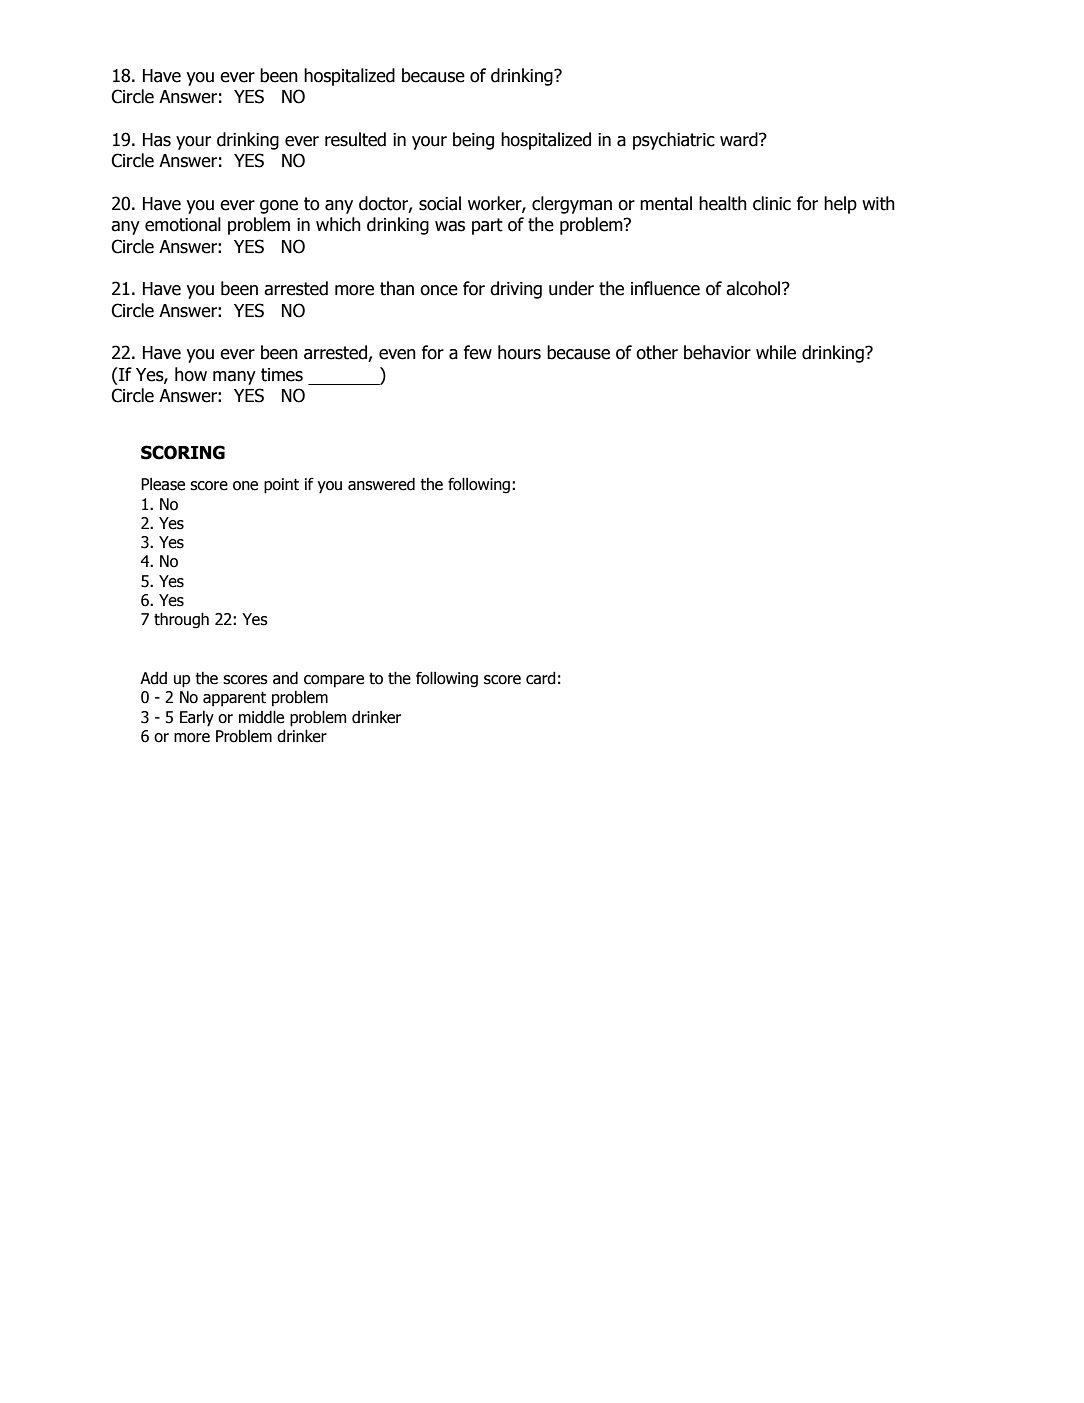  What do you see at coordinates (234, 699) in the screenshot?
I see `apparent` at bounding box center [234, 699].
